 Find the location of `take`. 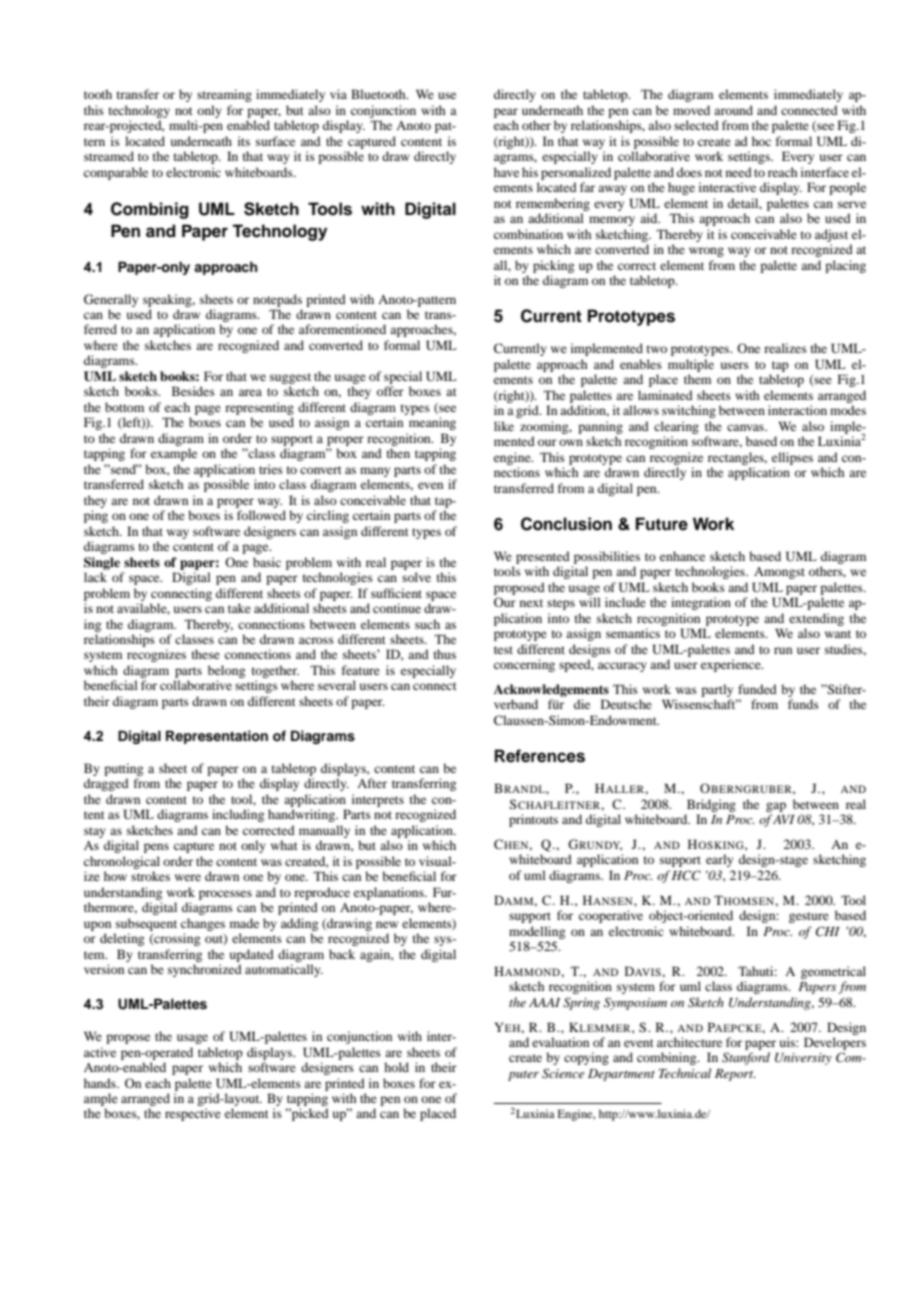

take is located at coordinates (239, 608).
